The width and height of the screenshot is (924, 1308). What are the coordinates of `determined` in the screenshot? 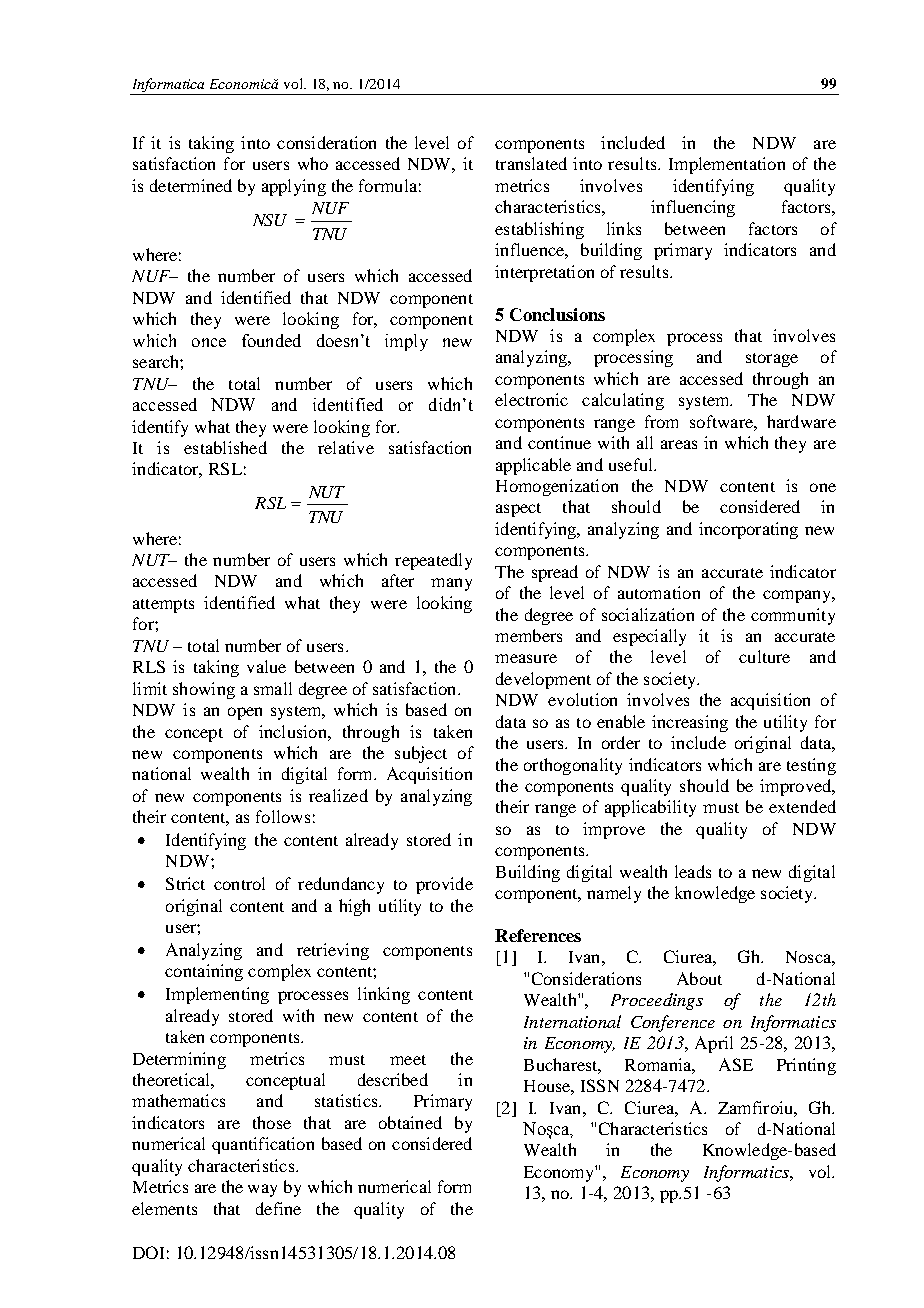 It's located at (191, 185).
